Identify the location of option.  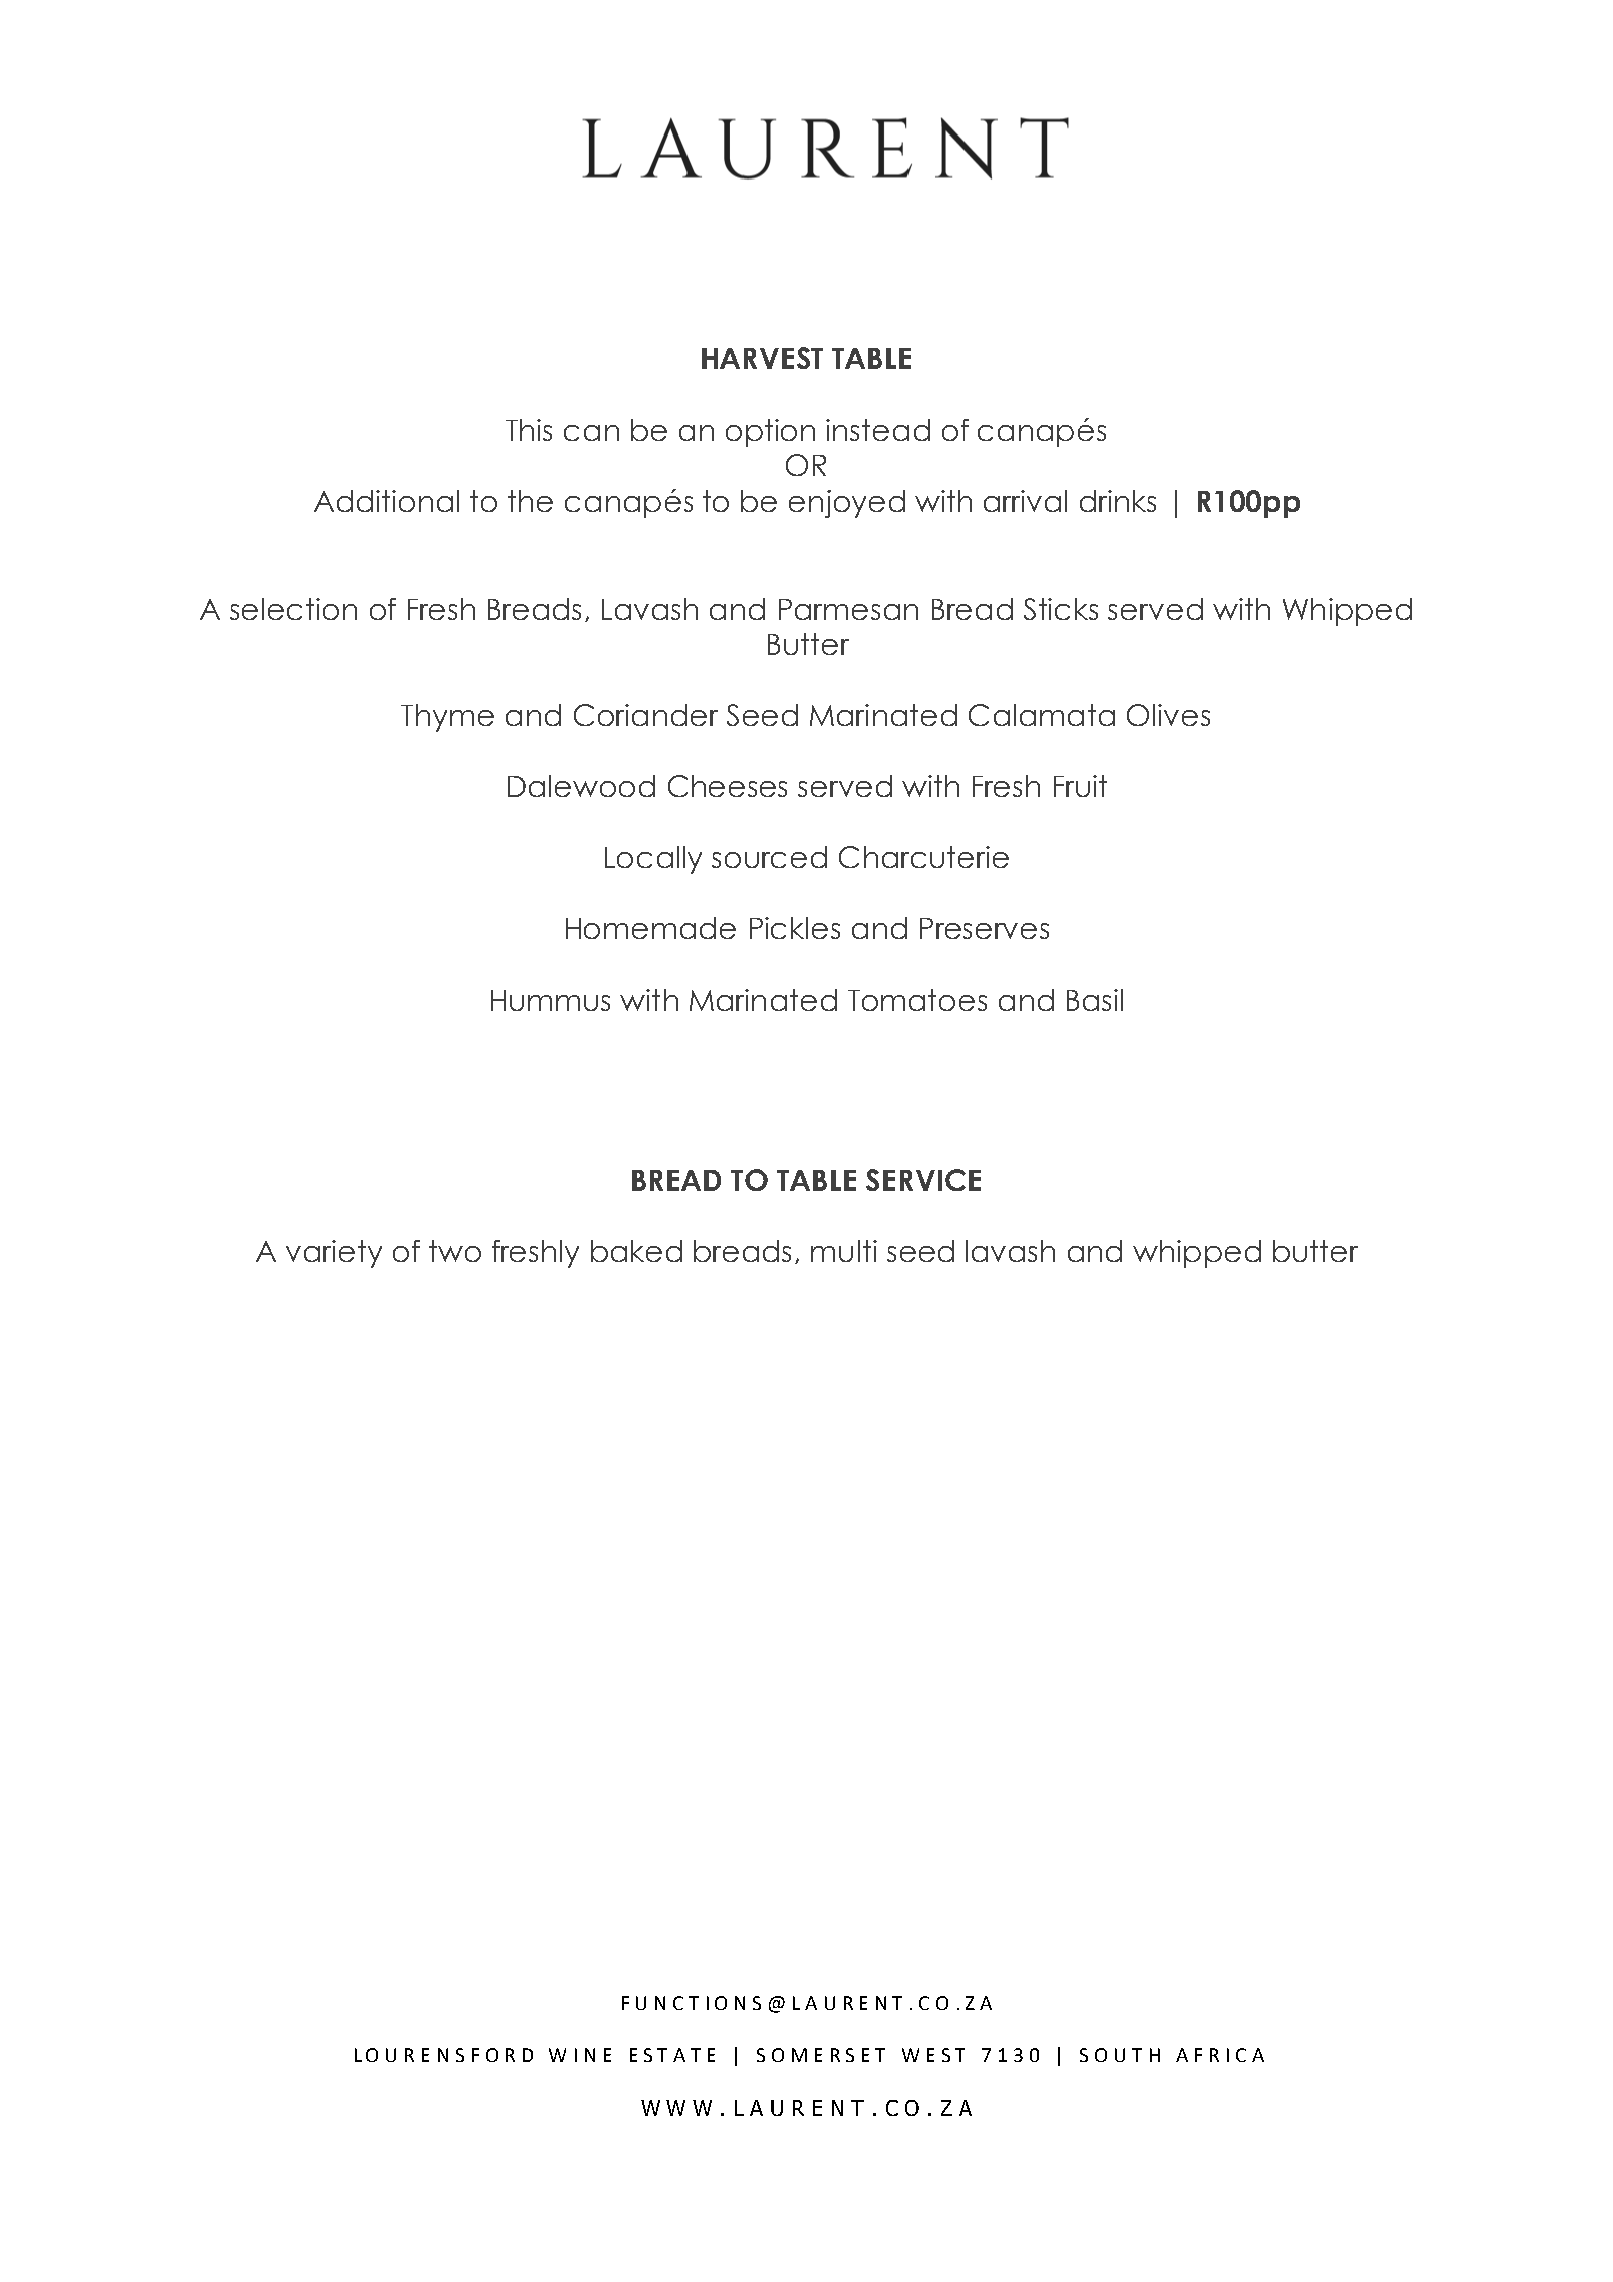
(770, 433).
